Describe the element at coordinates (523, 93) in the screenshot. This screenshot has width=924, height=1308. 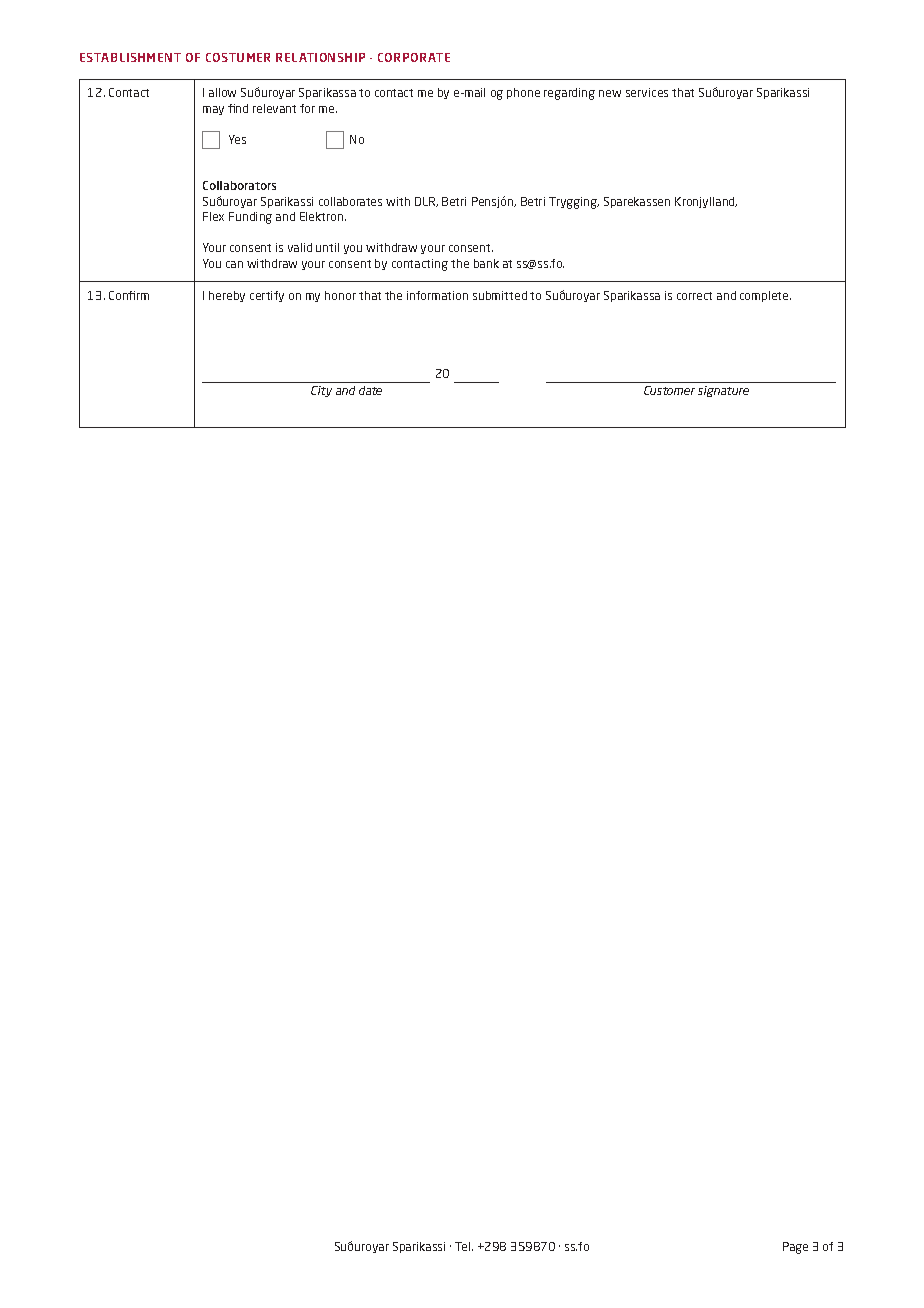
I see `phone` at that location.
